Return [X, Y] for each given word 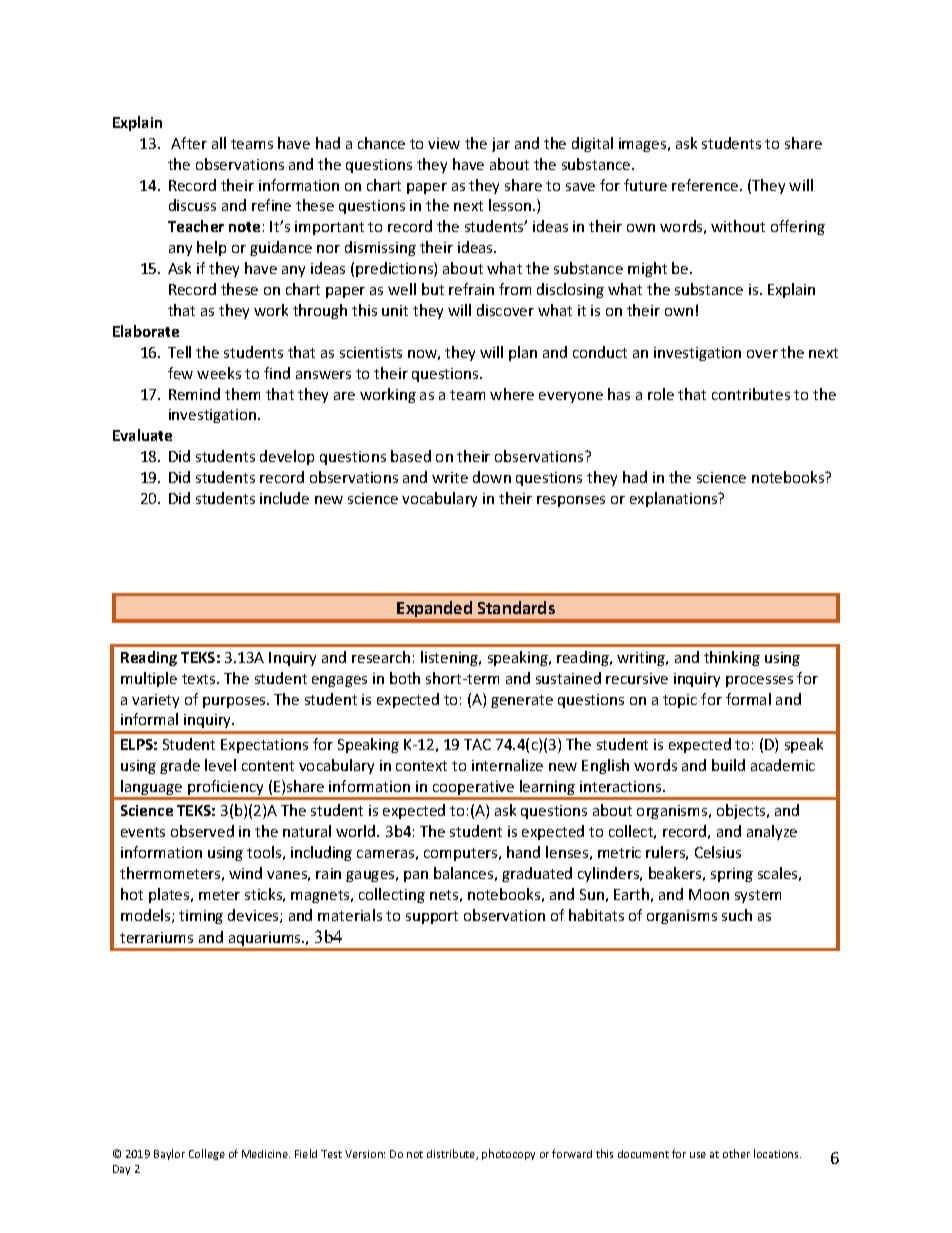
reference [706, 185]
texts [200, 679]
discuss [192, 205]
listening [451, 658]
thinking [732, 658]
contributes [751, 394]
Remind [194, 394]
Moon [709, 894]
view [444, 143]
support [432, 917]
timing [201, 917]
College [207, 1154]
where [512, 394]
